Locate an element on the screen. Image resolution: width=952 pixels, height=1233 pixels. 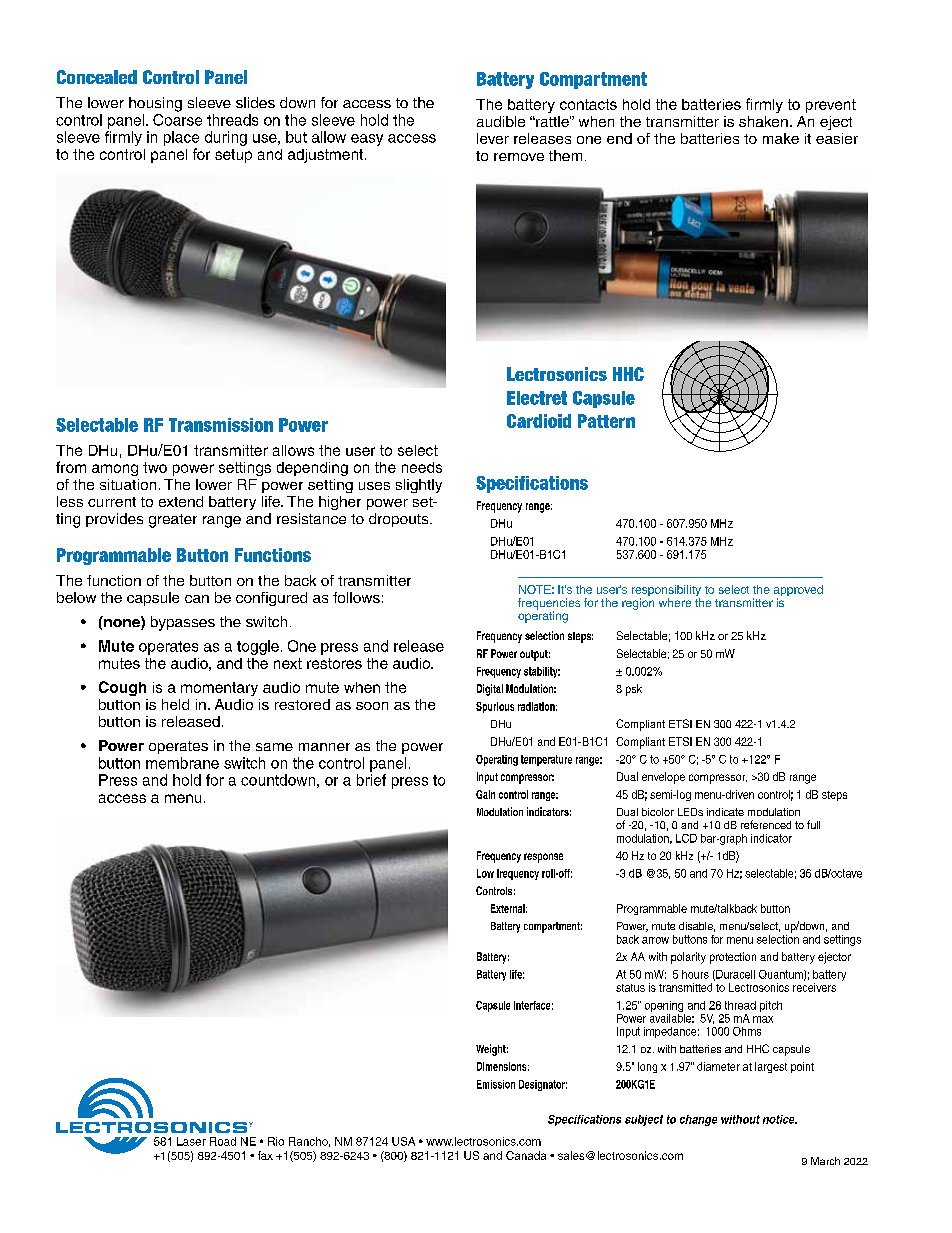
approved is located at coordinates (798, 592).
